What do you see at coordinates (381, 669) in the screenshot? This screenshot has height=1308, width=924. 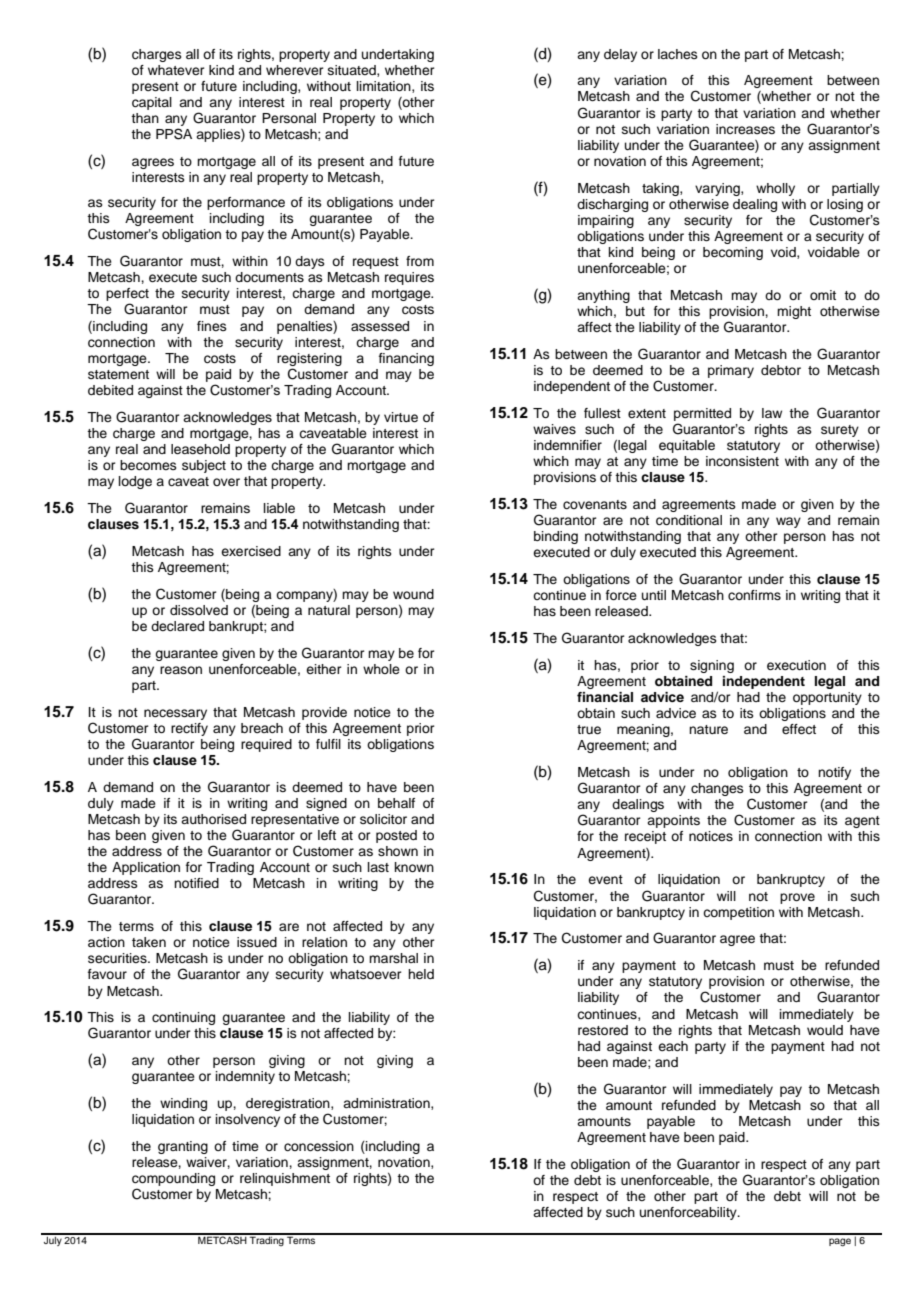 I see `whole` at bounding box center [381, 669].
